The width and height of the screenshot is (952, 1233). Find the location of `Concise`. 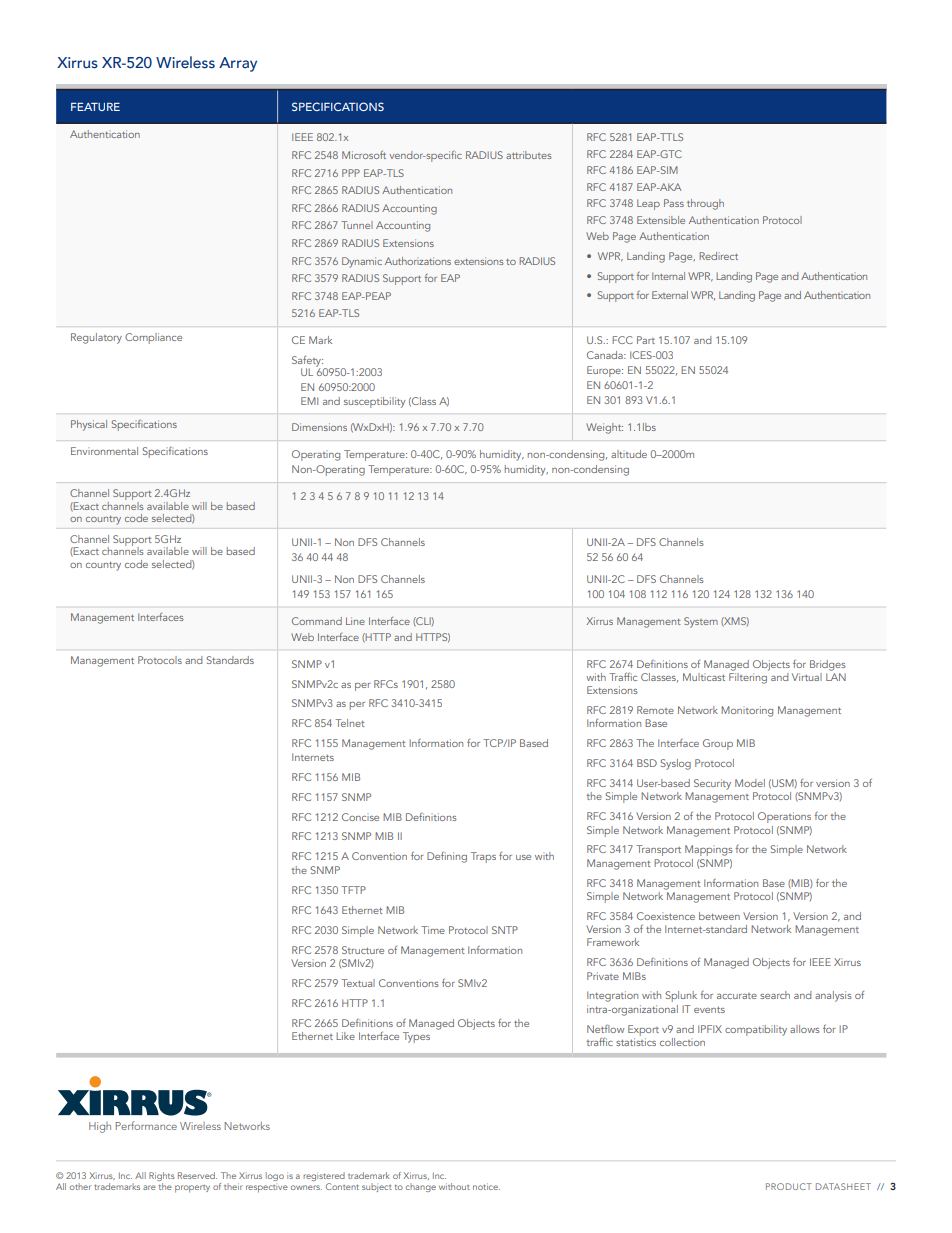

Concise is located at coordinates (360, 817).
